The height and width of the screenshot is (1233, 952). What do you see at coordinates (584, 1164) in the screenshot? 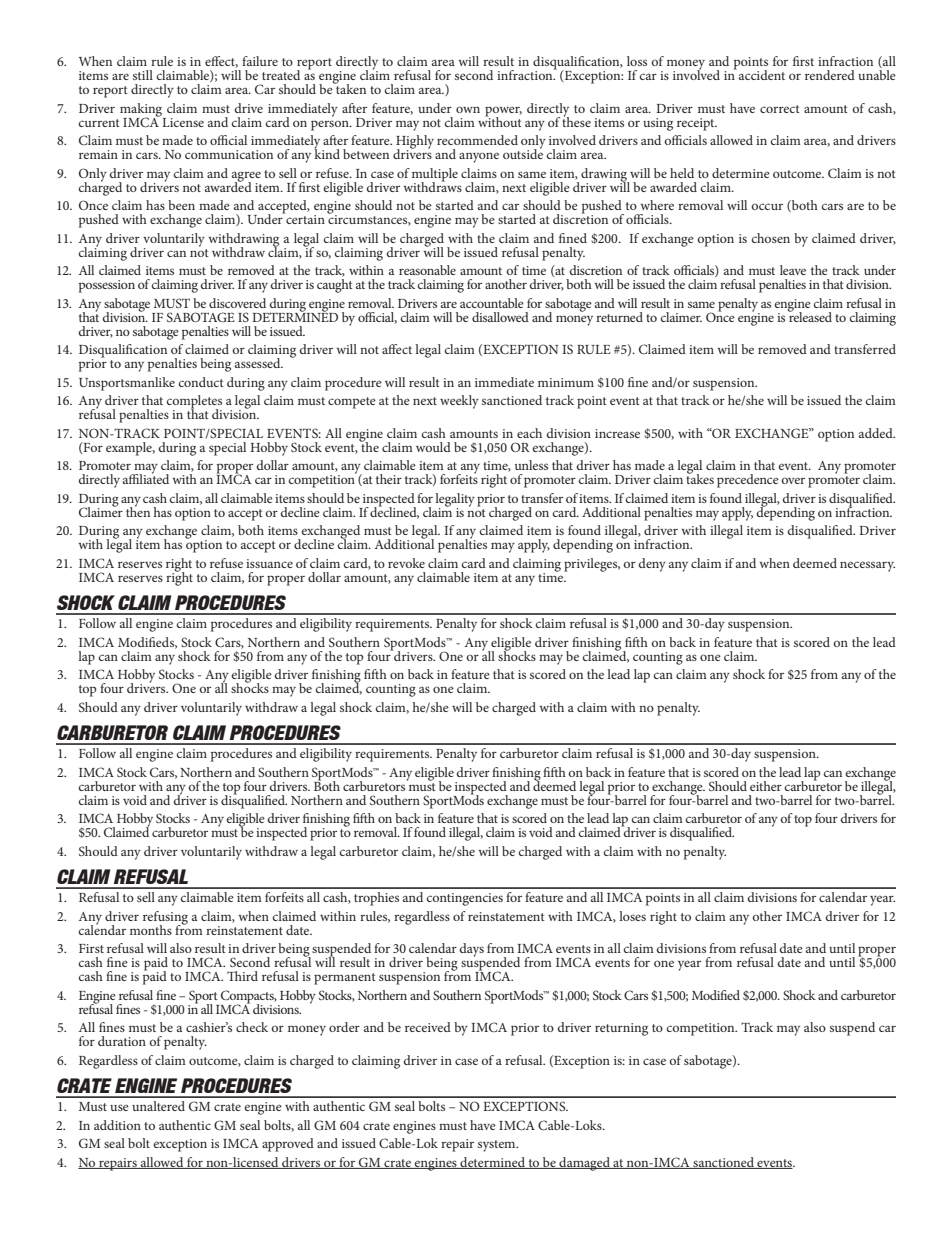
I see `damaged` at bounding box center [584, 1164].
